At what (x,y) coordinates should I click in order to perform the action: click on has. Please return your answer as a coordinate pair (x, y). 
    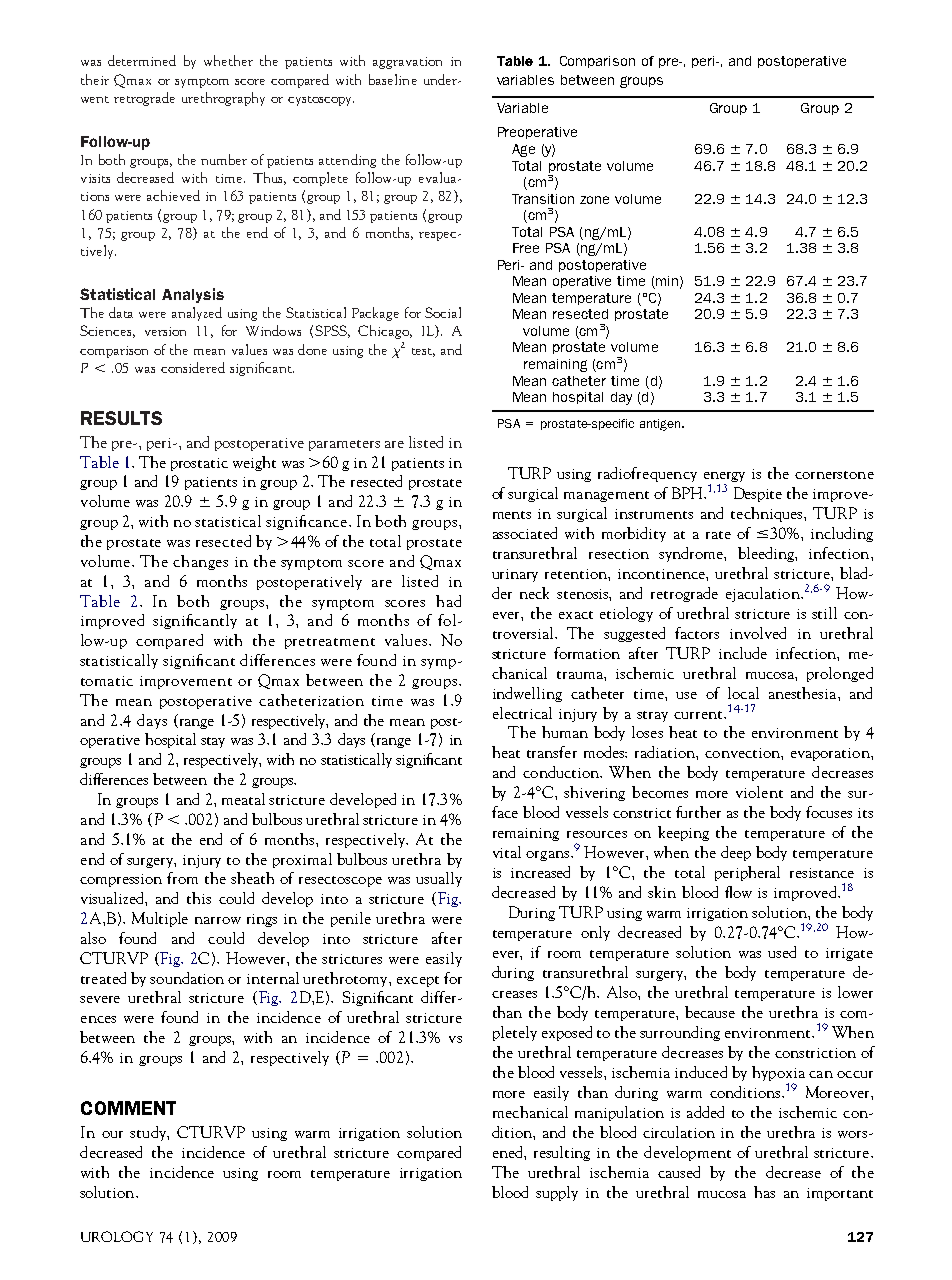
    Looking at the image, I should click on (764, 1192).
